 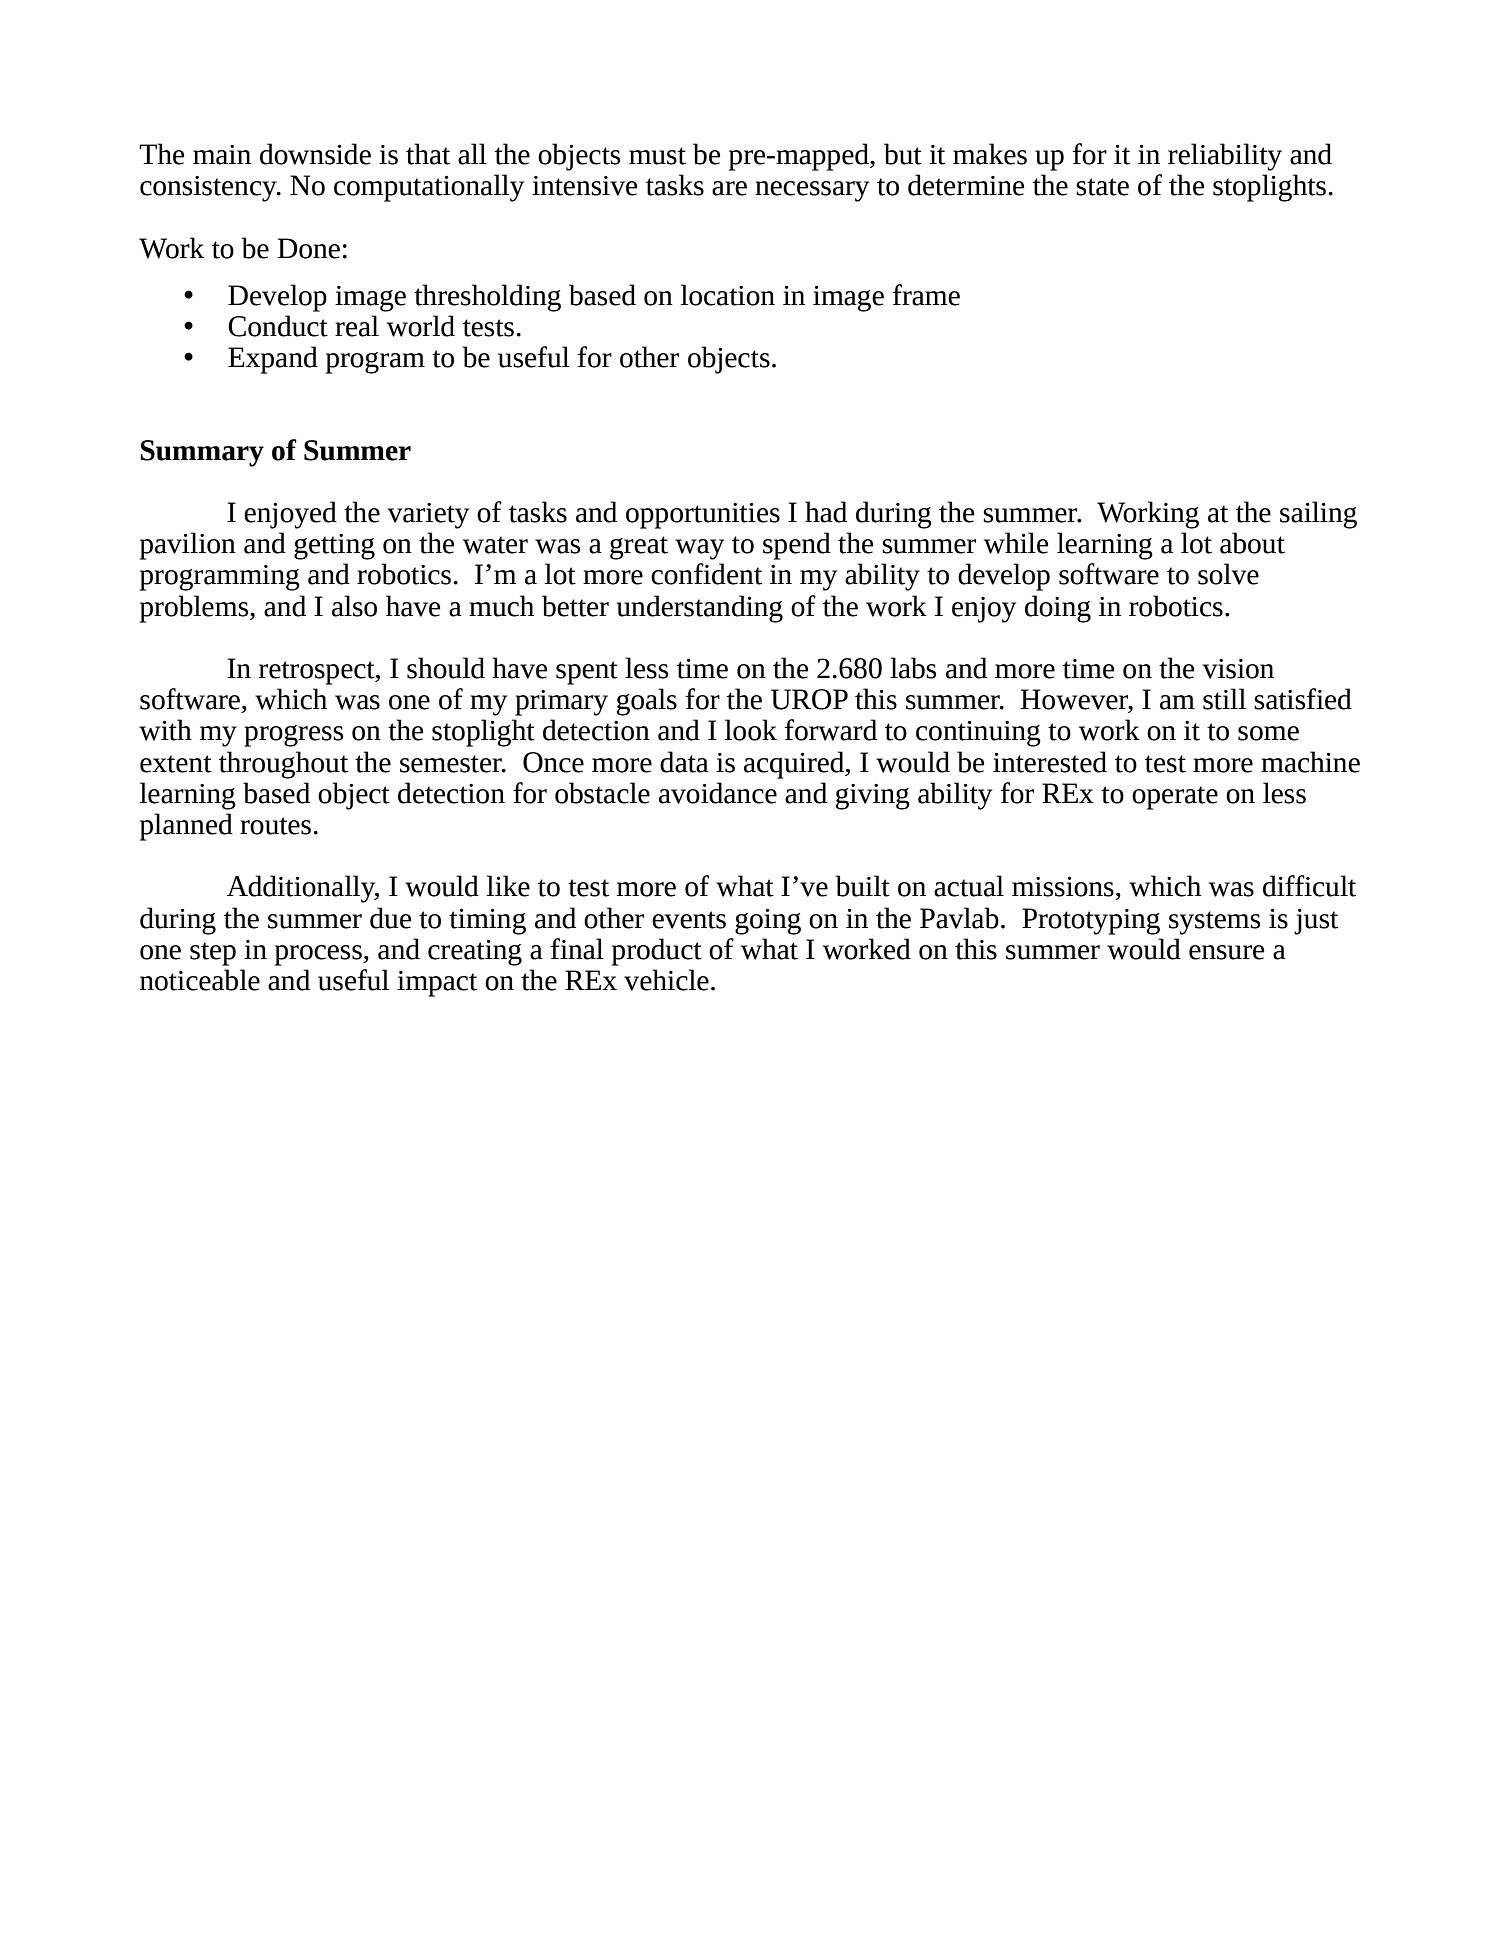 I want to click on ensure, so click(x=1226, y=952).
